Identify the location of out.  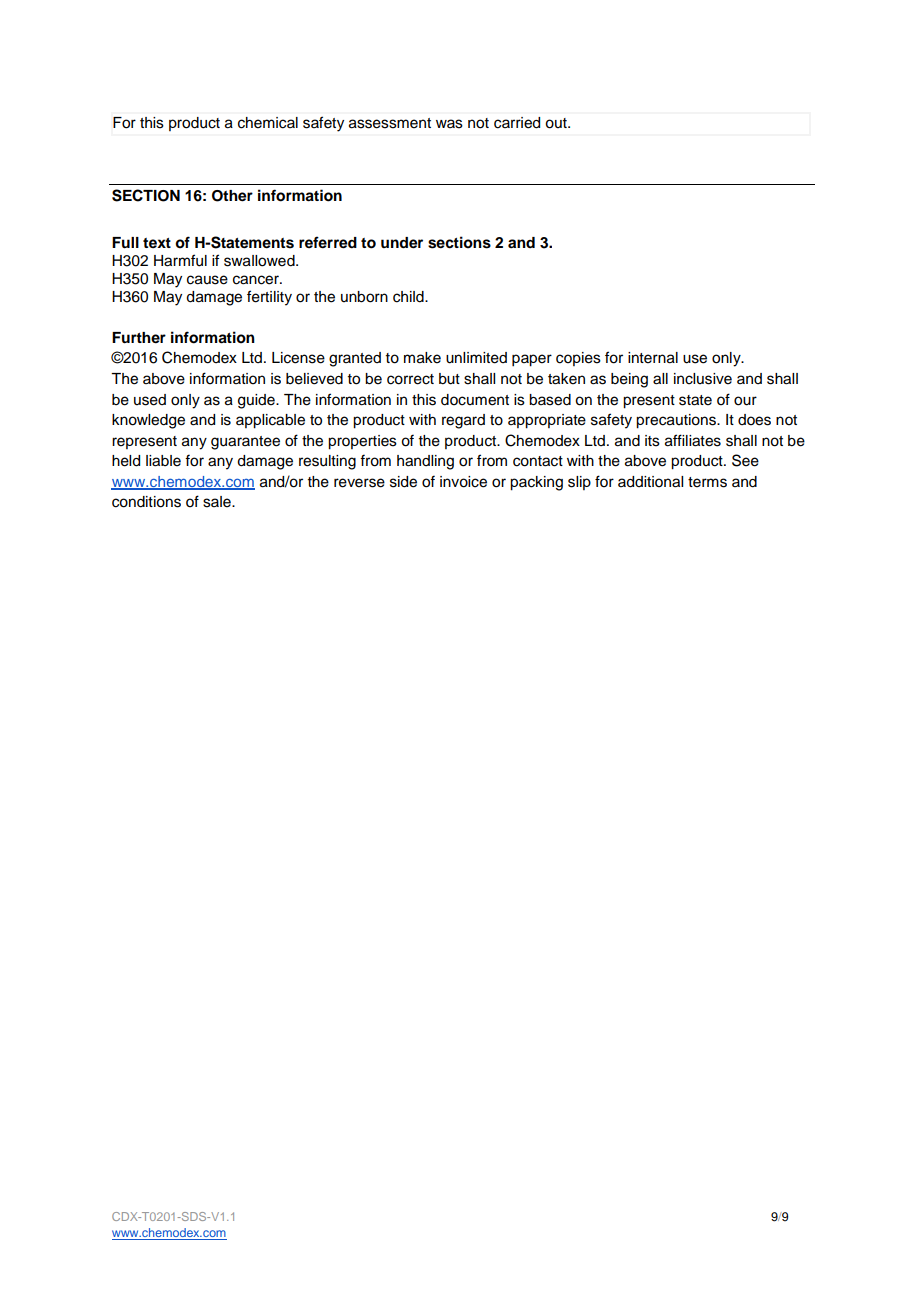
(557, 123).
